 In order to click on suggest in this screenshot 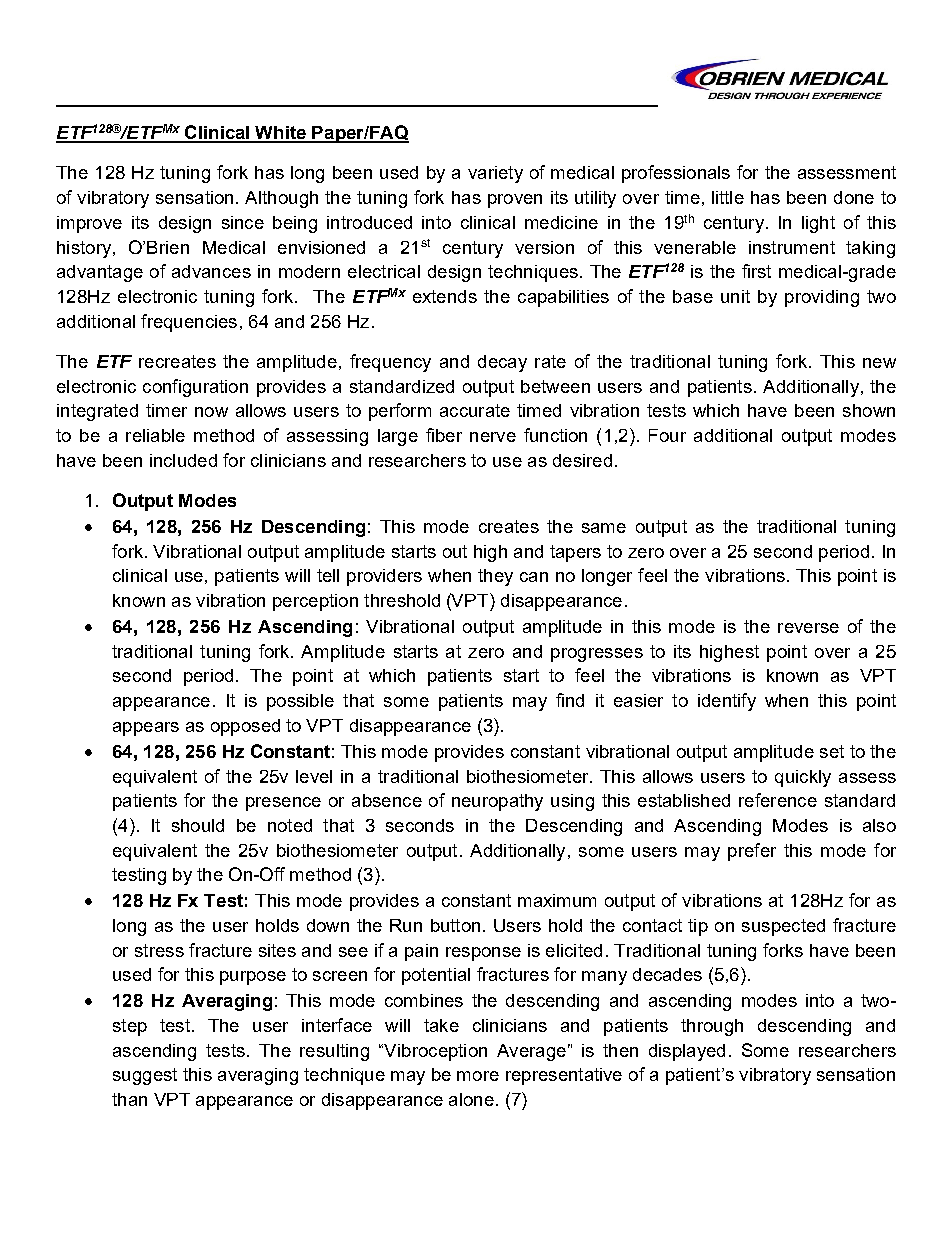, I will do `click(145, 1076)`.
